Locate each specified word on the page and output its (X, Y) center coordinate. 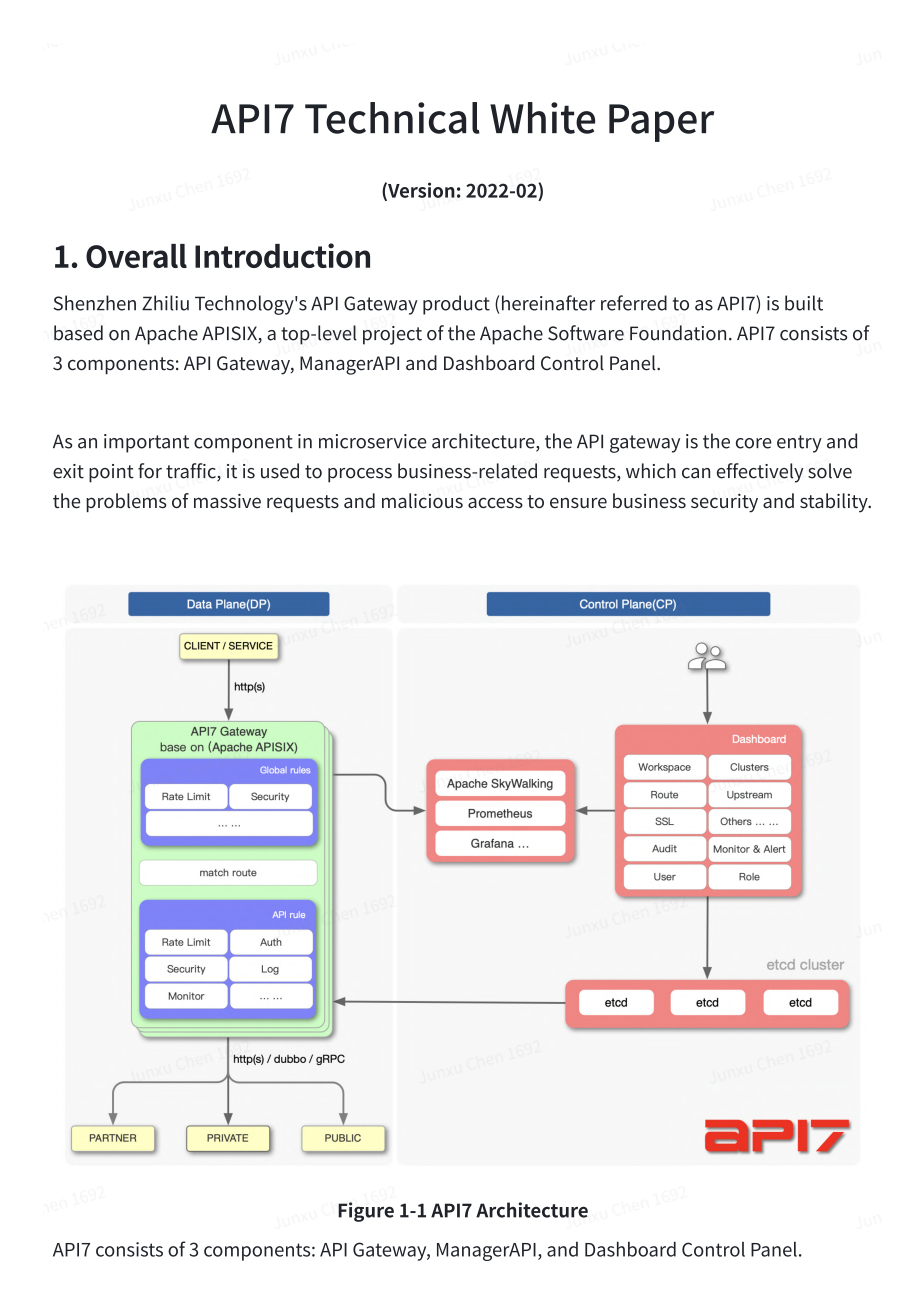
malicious (422, 500)
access (495, 502)
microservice (373, 441)
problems (126, 502)
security (724, 503)
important (146, 443)
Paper (661, 123)
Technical (392, 118)
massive (227, 501)
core (754, 443)
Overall (136, 256)
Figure (366, 1212)
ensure (578, 502)
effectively (760, 473)
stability (835, 503)
